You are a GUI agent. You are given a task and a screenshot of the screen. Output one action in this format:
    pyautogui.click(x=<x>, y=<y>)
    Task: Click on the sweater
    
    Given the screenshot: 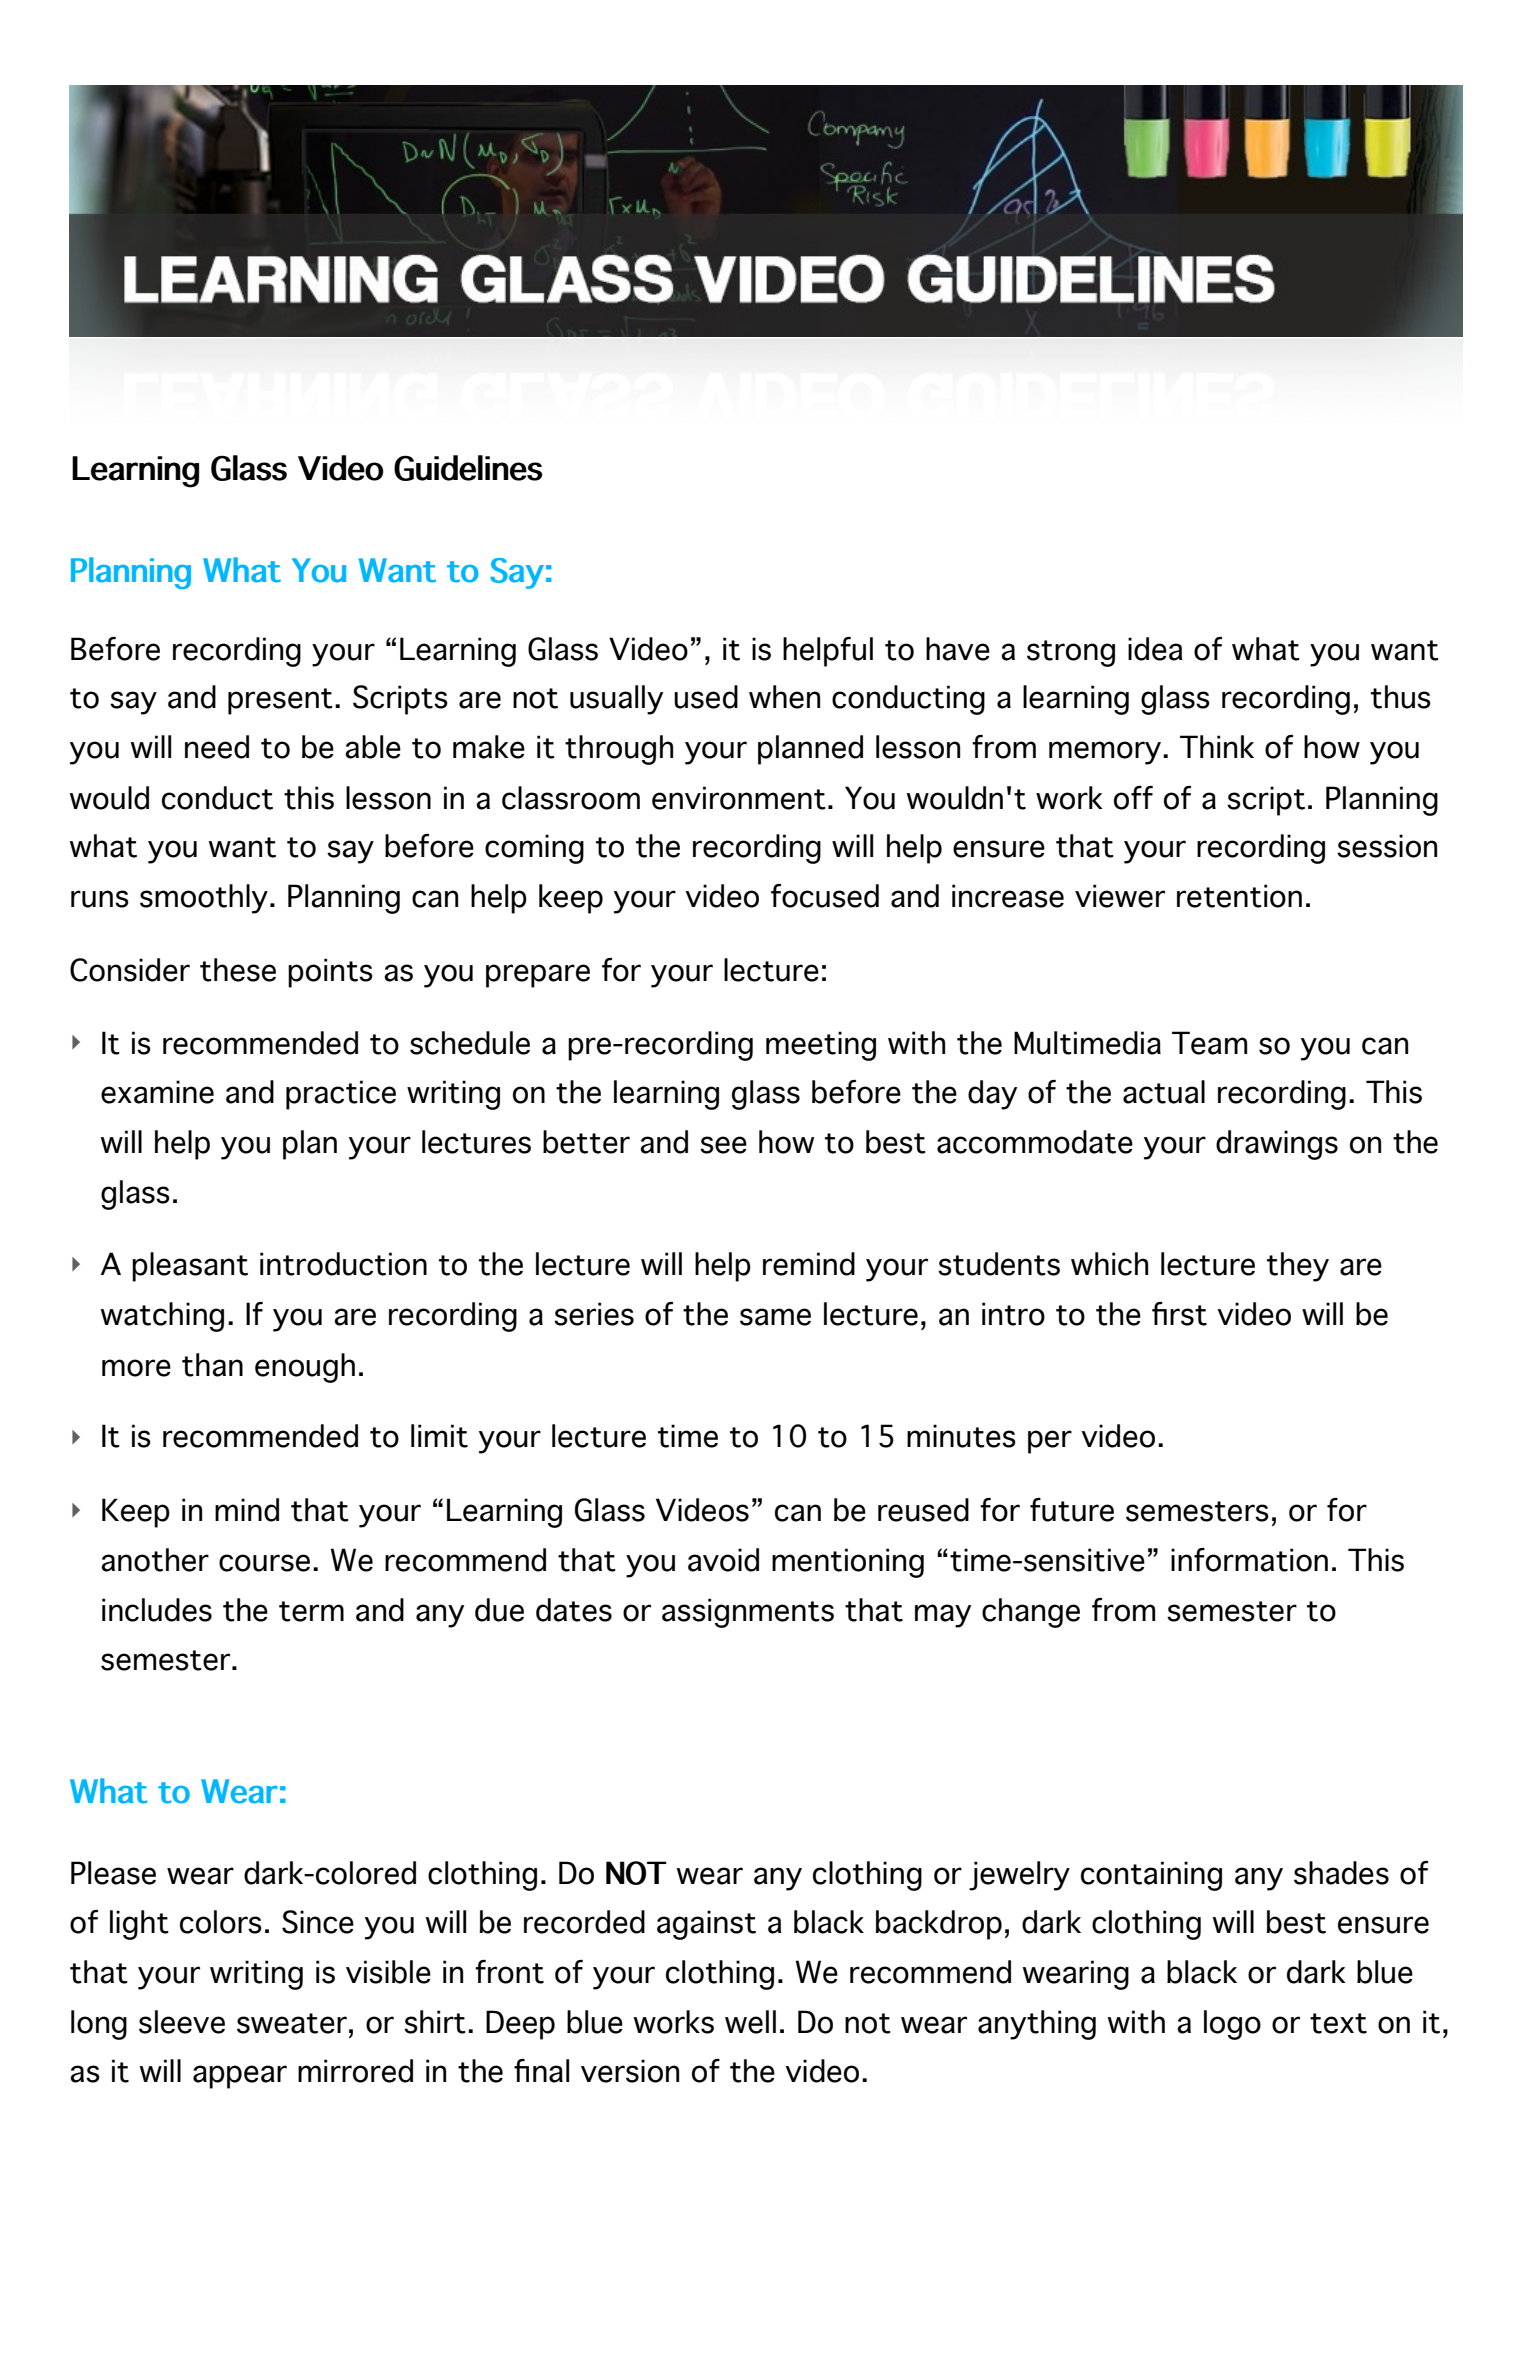 What is the action you would take?
    pyautogui.click(x=292, y=2023)
